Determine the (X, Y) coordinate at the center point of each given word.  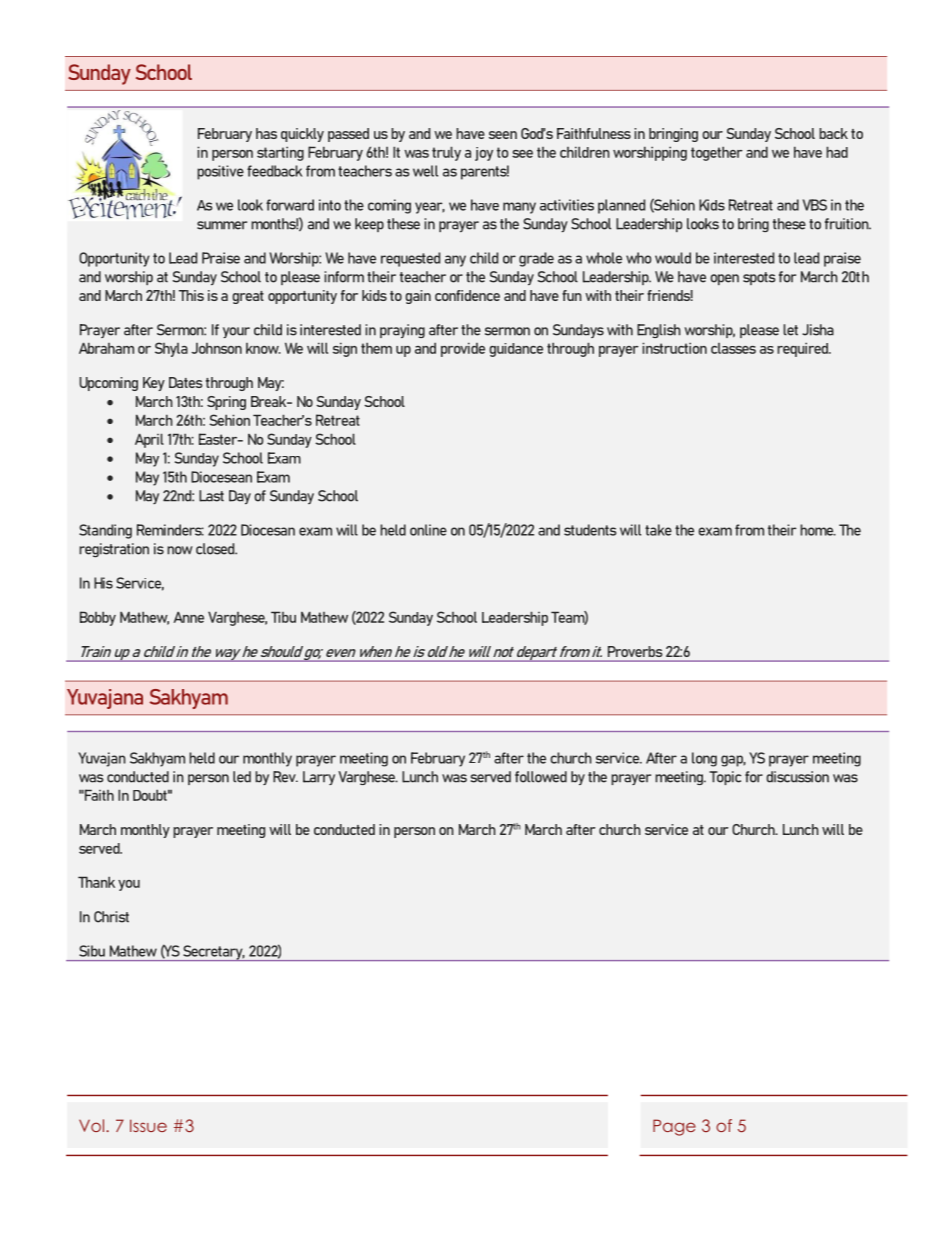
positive (220, 172)
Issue (148, 1125)
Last (211, 496)
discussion (797, 777)
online (428, 530)
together (717, 153)
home (818, 530)
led (242, 777)
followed (541, 777)
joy (484, 154)
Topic (725, 778)
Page (674, 1127)
